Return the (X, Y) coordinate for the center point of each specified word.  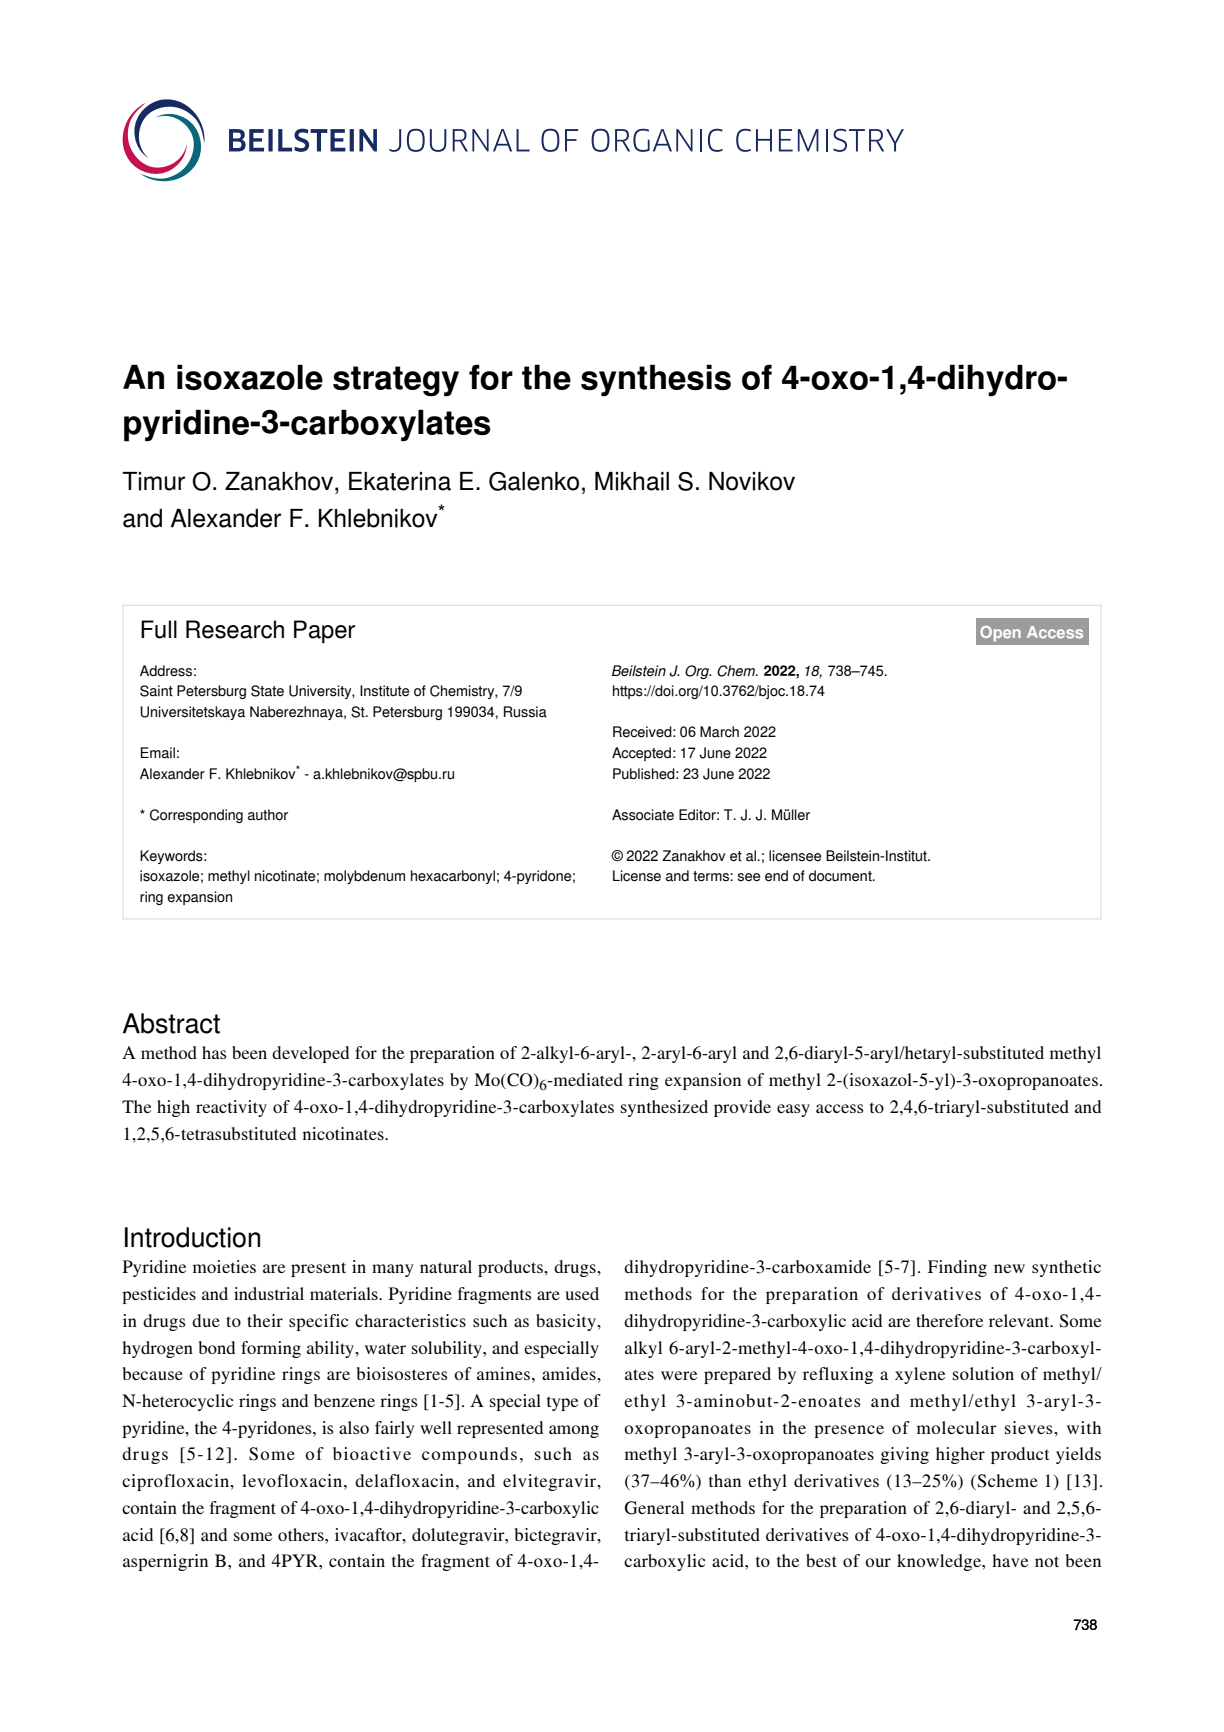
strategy (396, 381)
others (302, 1534)
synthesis (656, 380)
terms (712, 876)
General (654, 1508)
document (841, 876)
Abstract (171, 1023)
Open (1000, 634)
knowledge (940, 1562)
